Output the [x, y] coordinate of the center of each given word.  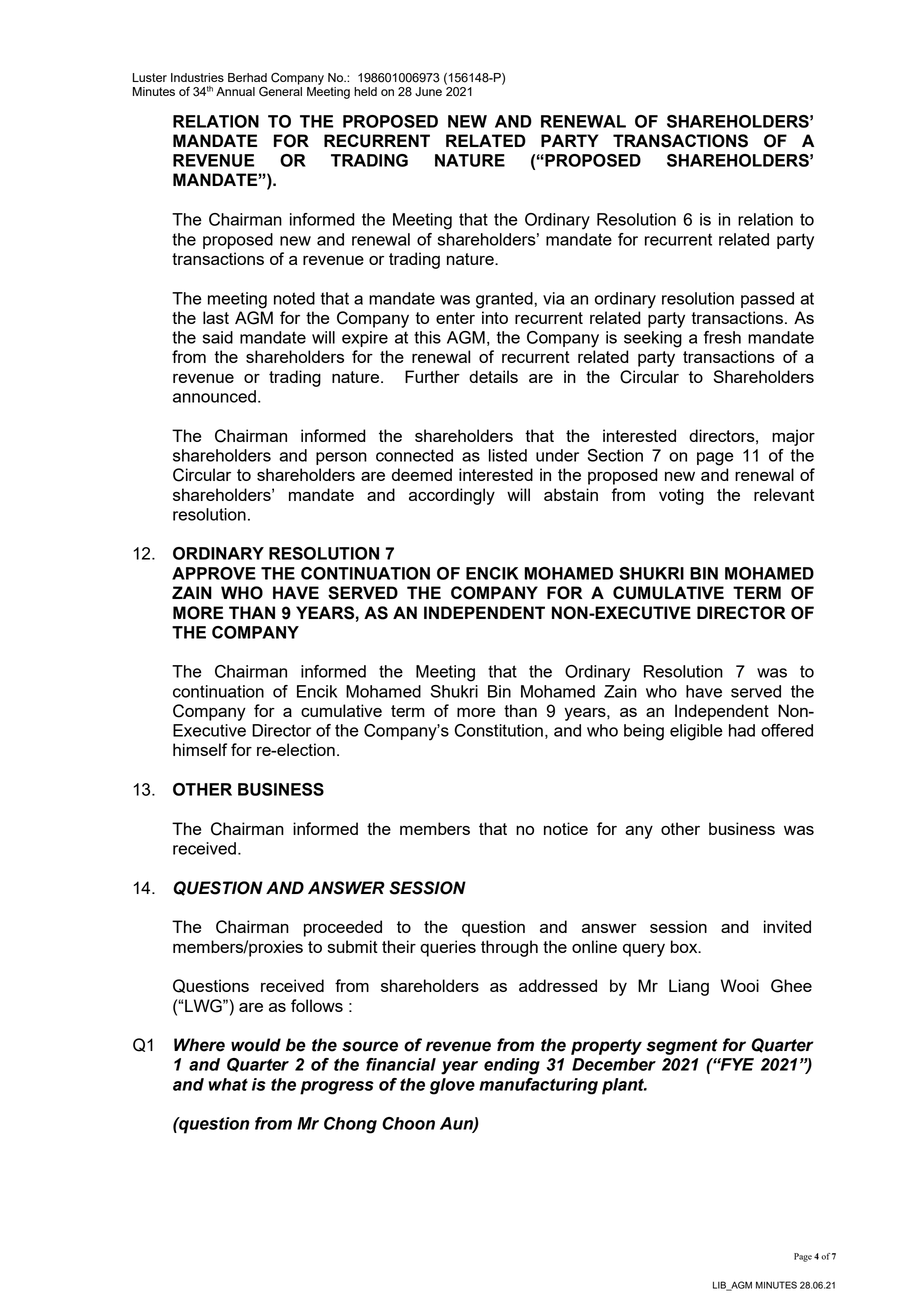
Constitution [499, 730]
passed [767, 300]
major [793, 437]
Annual [235, 91]
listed [508, 455]
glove [452, 1086]
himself [200, 749]
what [228, 1084]
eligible [696, 732]
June [428, 92]
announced [214, 396]
